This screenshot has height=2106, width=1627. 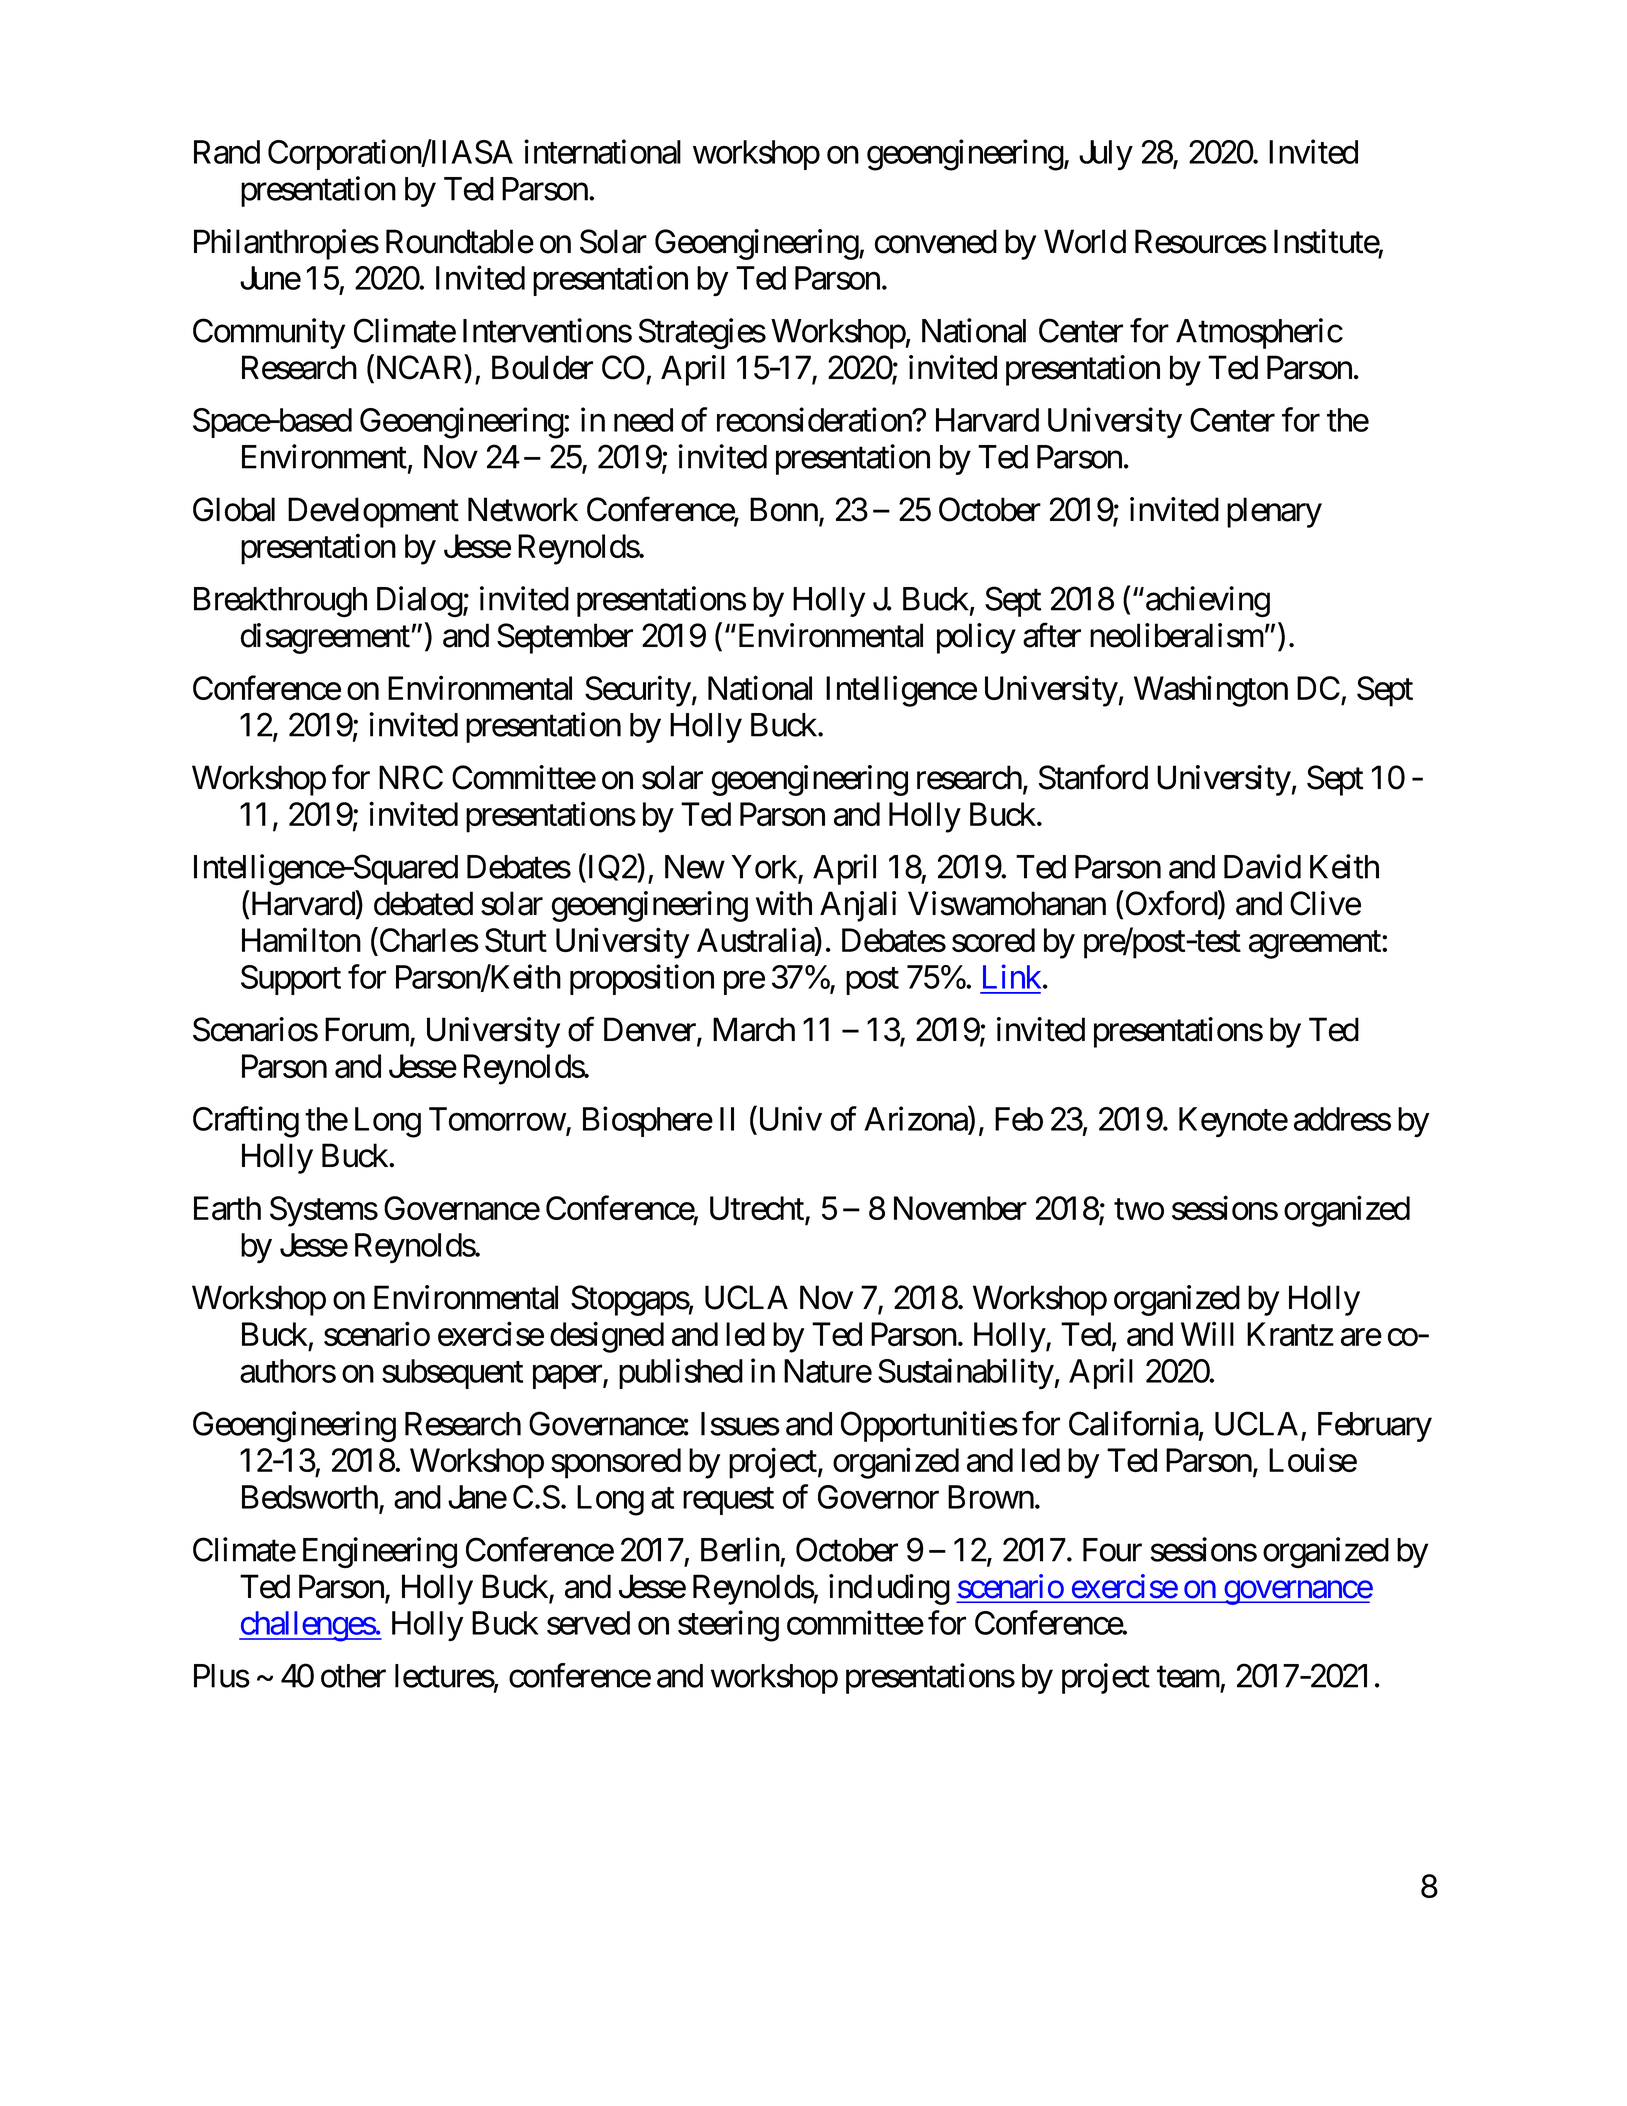 What do you see at coordinates (1274, 512) in the screenshot?
I see `plenary` at bounding box center [1274, 512].
